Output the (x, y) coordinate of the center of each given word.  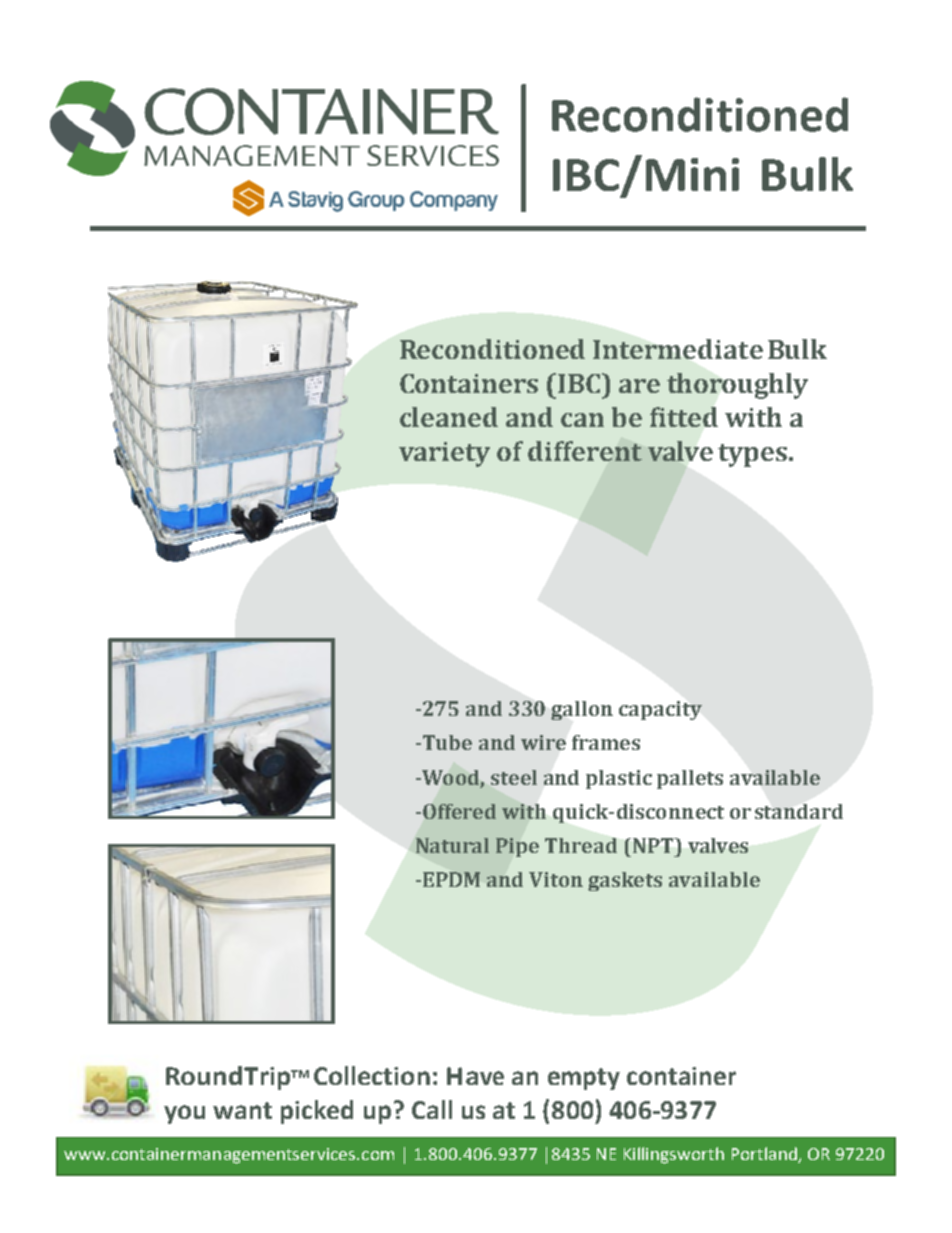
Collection (372, 1075)
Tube (446, 742)
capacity (660, 710)
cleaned (449, 417)
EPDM (451, 879)
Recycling (406, 199)
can (582, 420)
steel (514, 777)
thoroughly (737, 386)
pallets (690, 779)
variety (444, 454)
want (242, 1110)
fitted (684, 417)
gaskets (625, 881)
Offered (459, 811)
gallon (582, 710)
